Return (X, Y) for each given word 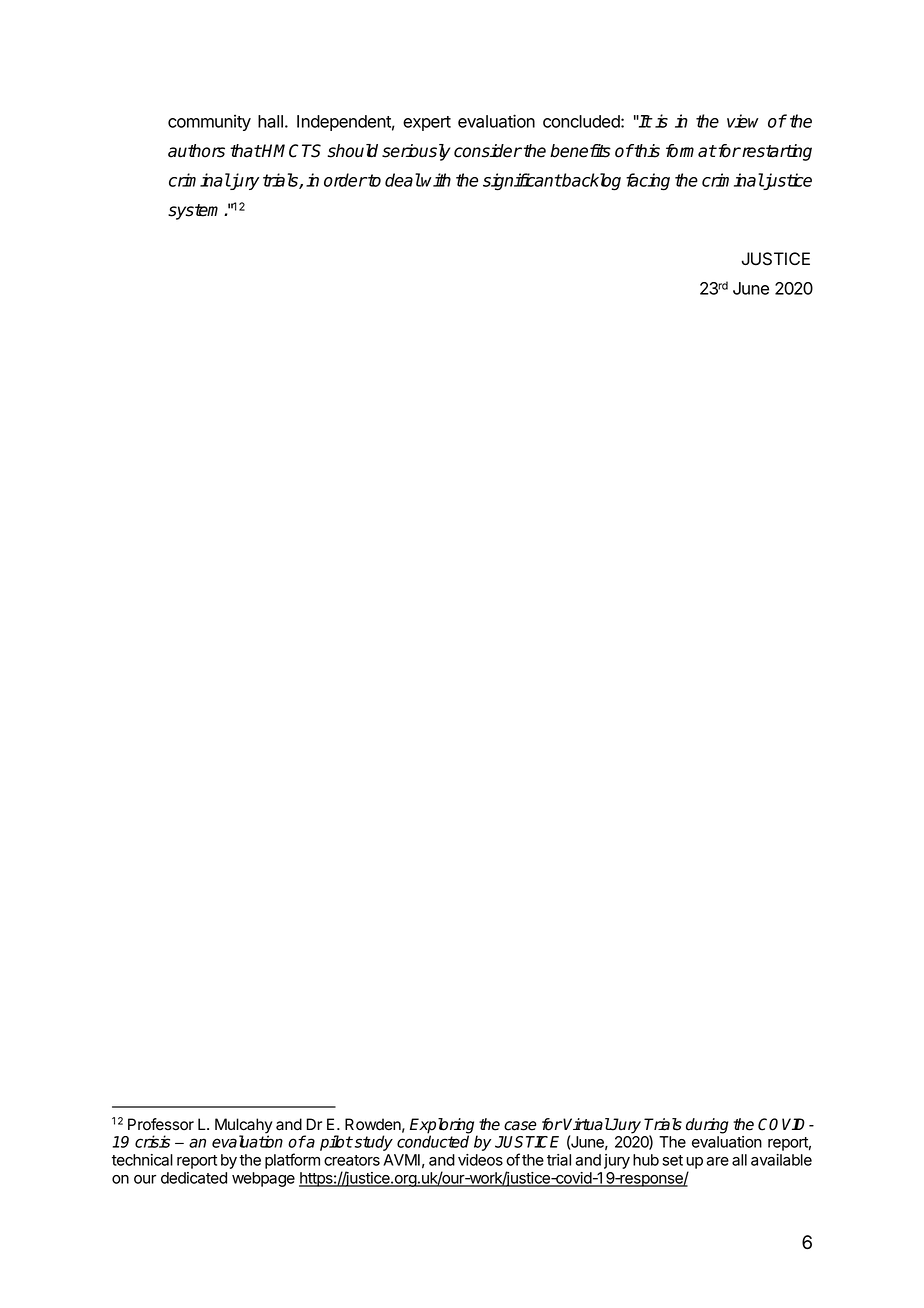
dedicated (194, 1178)
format (691, 151)
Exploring (444, 1127)
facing (648, 182)
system (196, 212)
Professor (161, 1124)
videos (480, 1160)
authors (196, 151)
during (707, 1126)
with (435, 180)
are (718, 1161)
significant (522, 182)
